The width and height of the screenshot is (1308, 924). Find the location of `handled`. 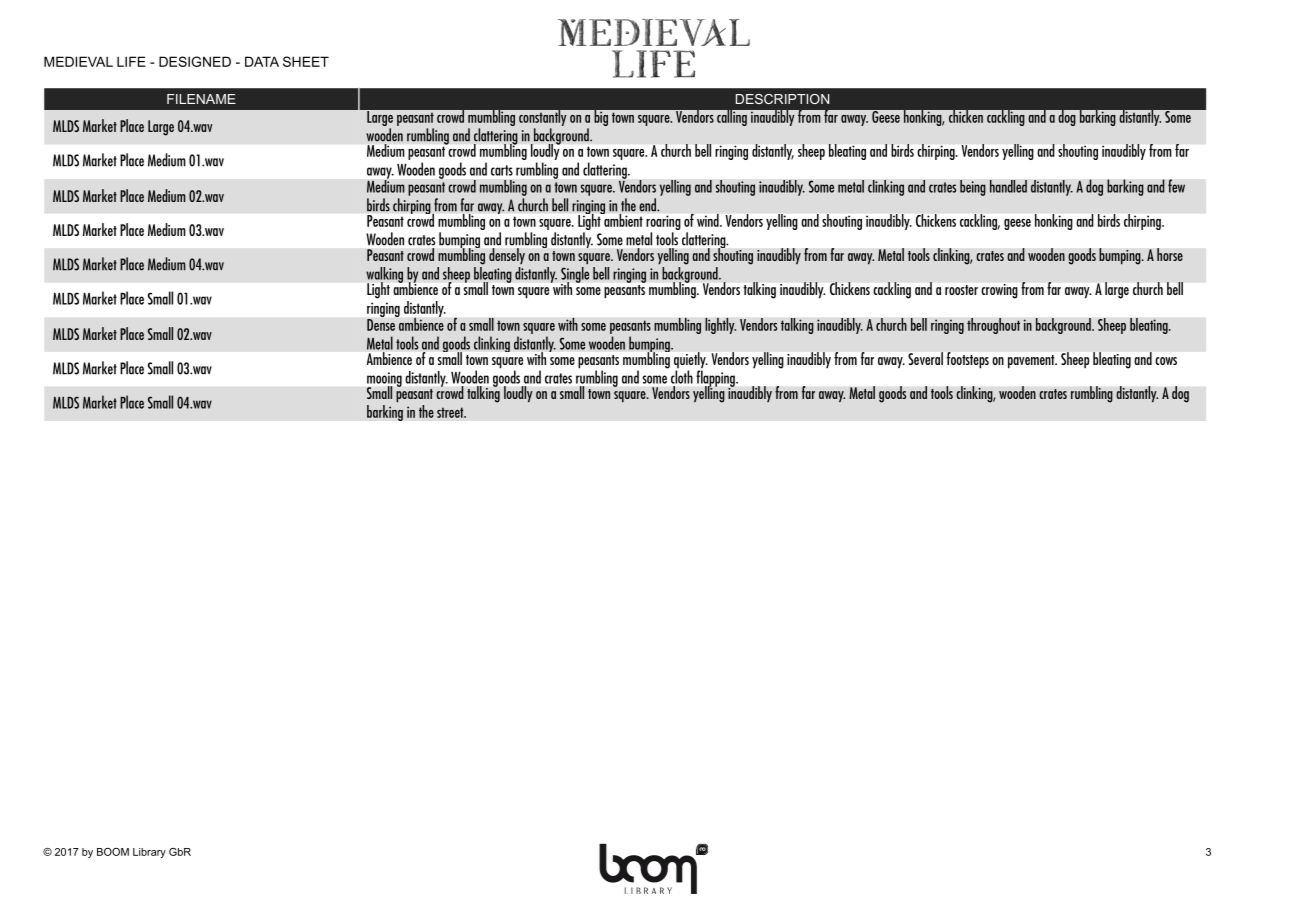

handled is located at coordinates (1008, 186).
